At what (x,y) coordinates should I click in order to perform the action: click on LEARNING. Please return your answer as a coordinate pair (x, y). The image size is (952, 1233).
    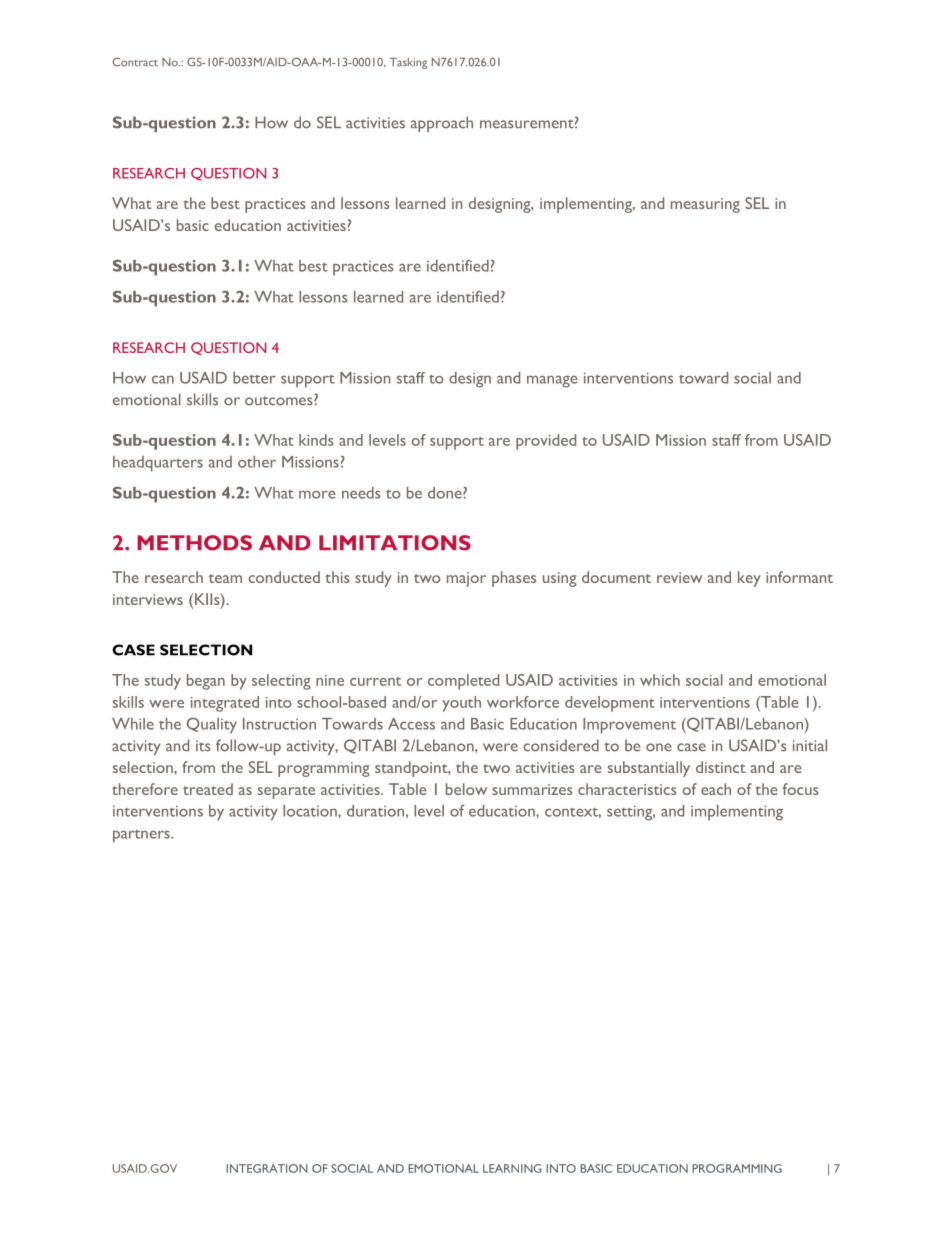
    Looking at the image, I should click on (512, 1168).
